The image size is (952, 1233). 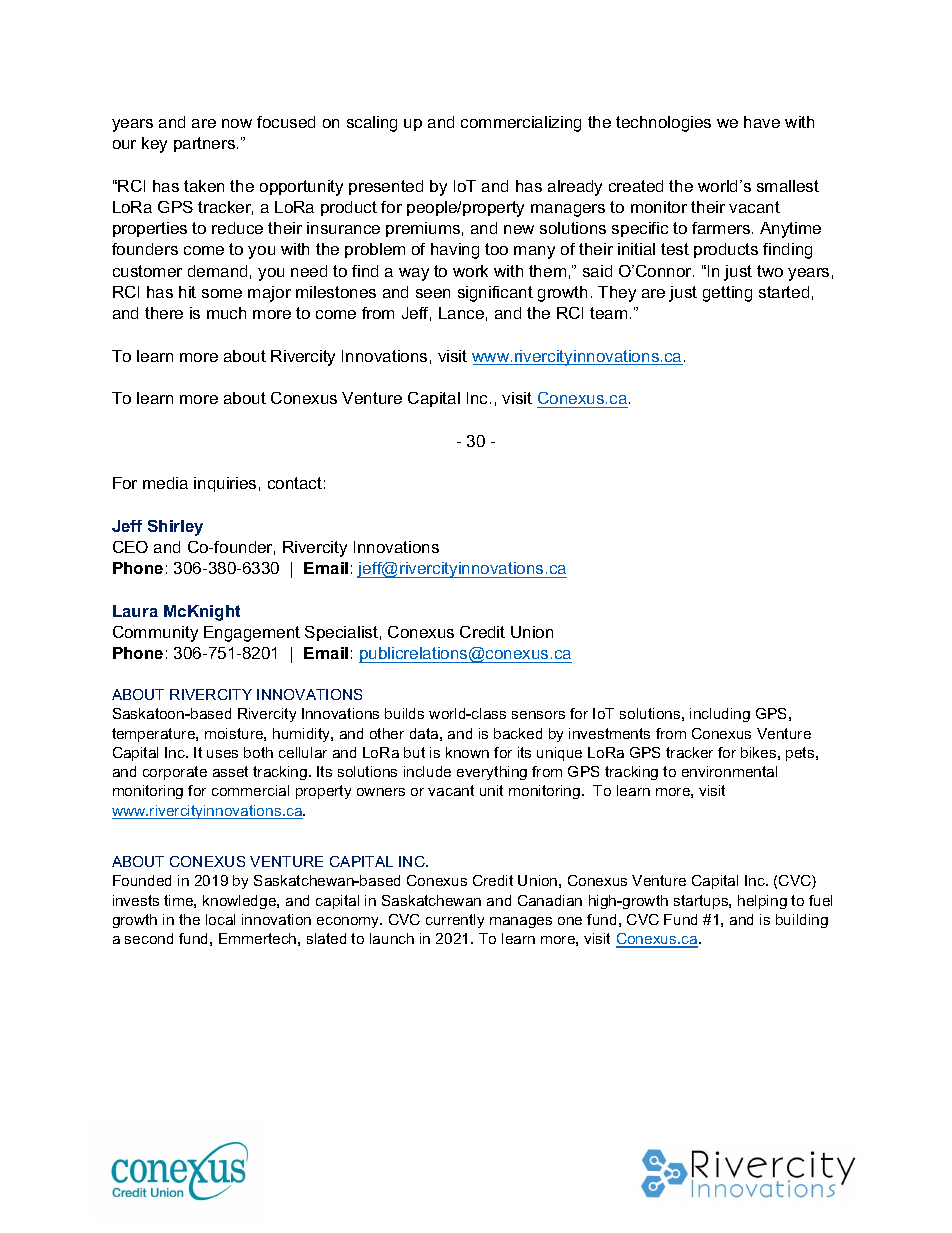 What do you see at coordinates (175, 528) in the screenshot?
I see `Shirley` at bounding box center [175, 528].
